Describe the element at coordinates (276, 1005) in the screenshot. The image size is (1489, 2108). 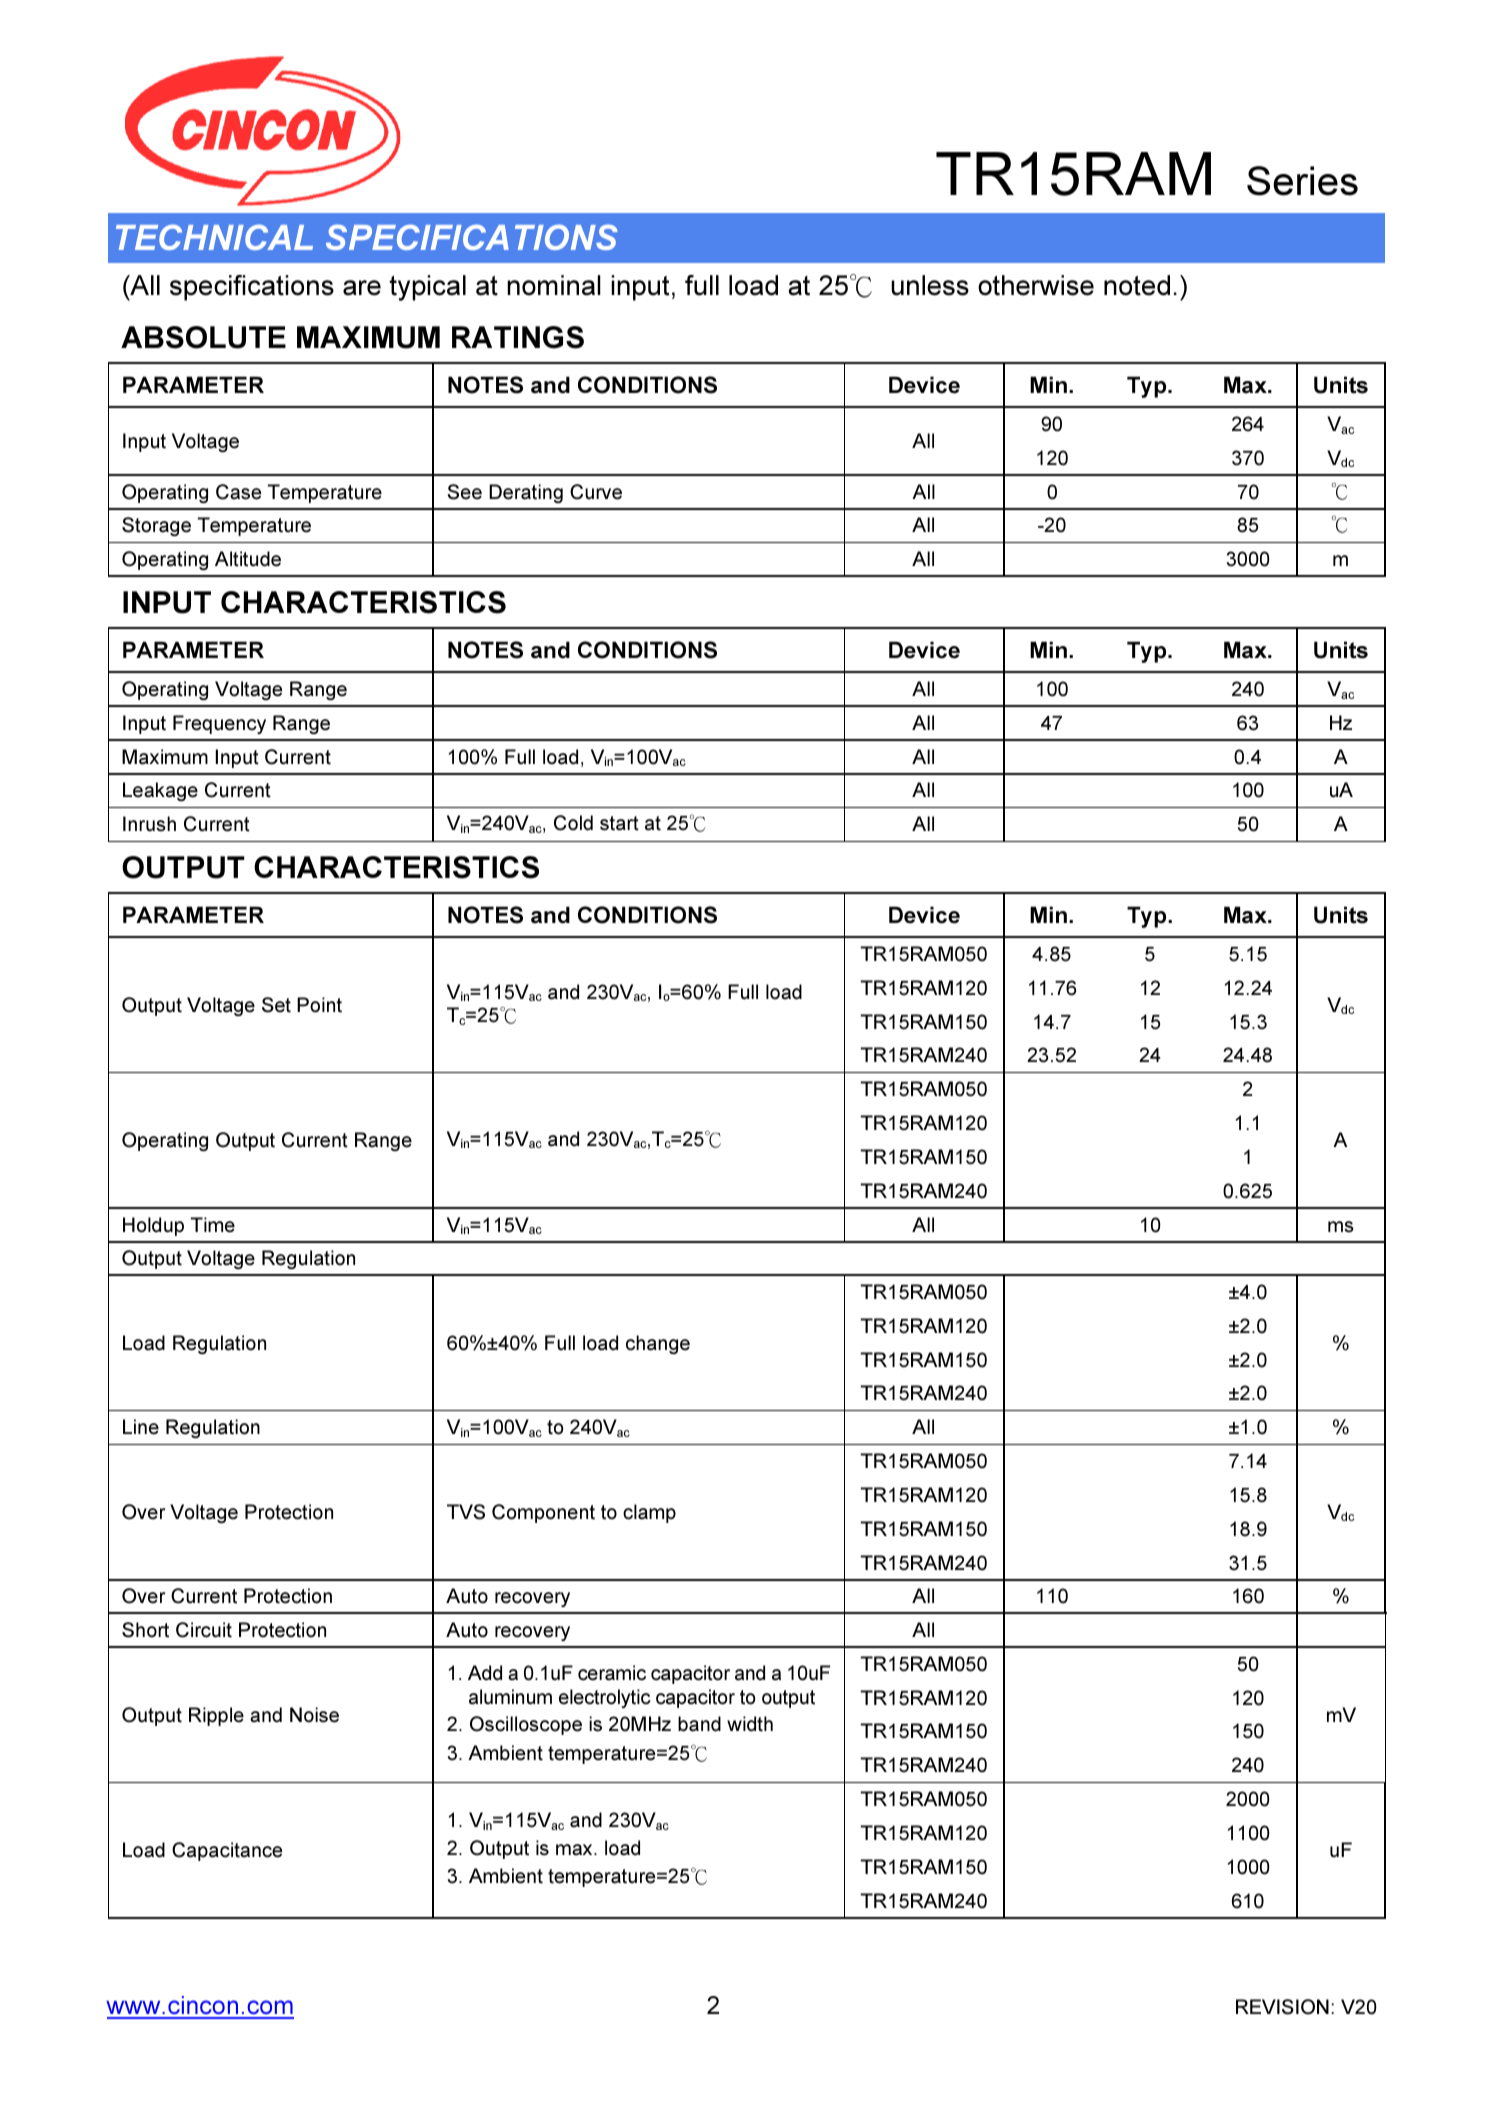
I see `Set` at that location.
